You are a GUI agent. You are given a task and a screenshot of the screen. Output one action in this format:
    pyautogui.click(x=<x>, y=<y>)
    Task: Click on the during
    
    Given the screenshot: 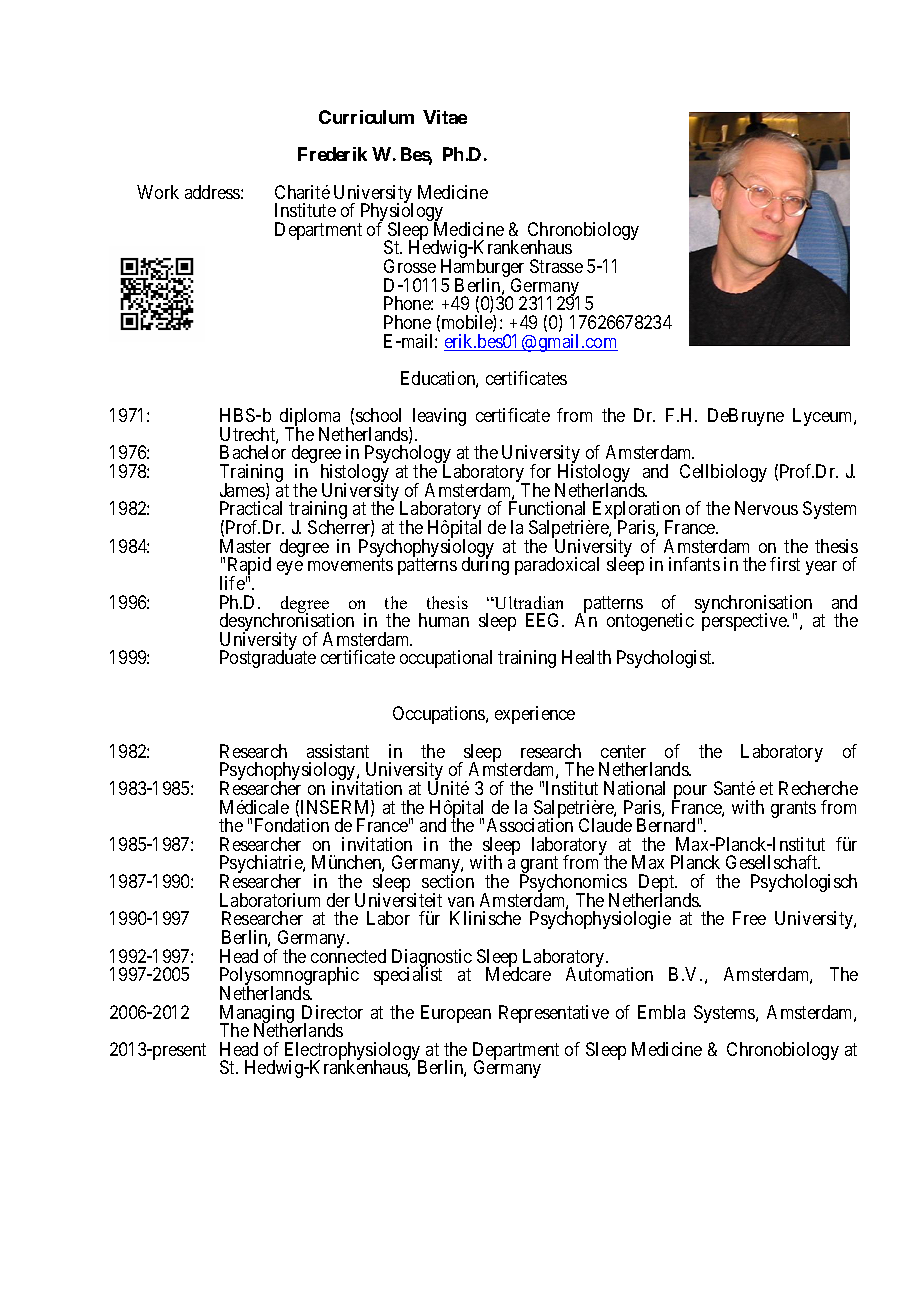 What is the action you would take?
    pyautogui.click(x=485, y=566)
